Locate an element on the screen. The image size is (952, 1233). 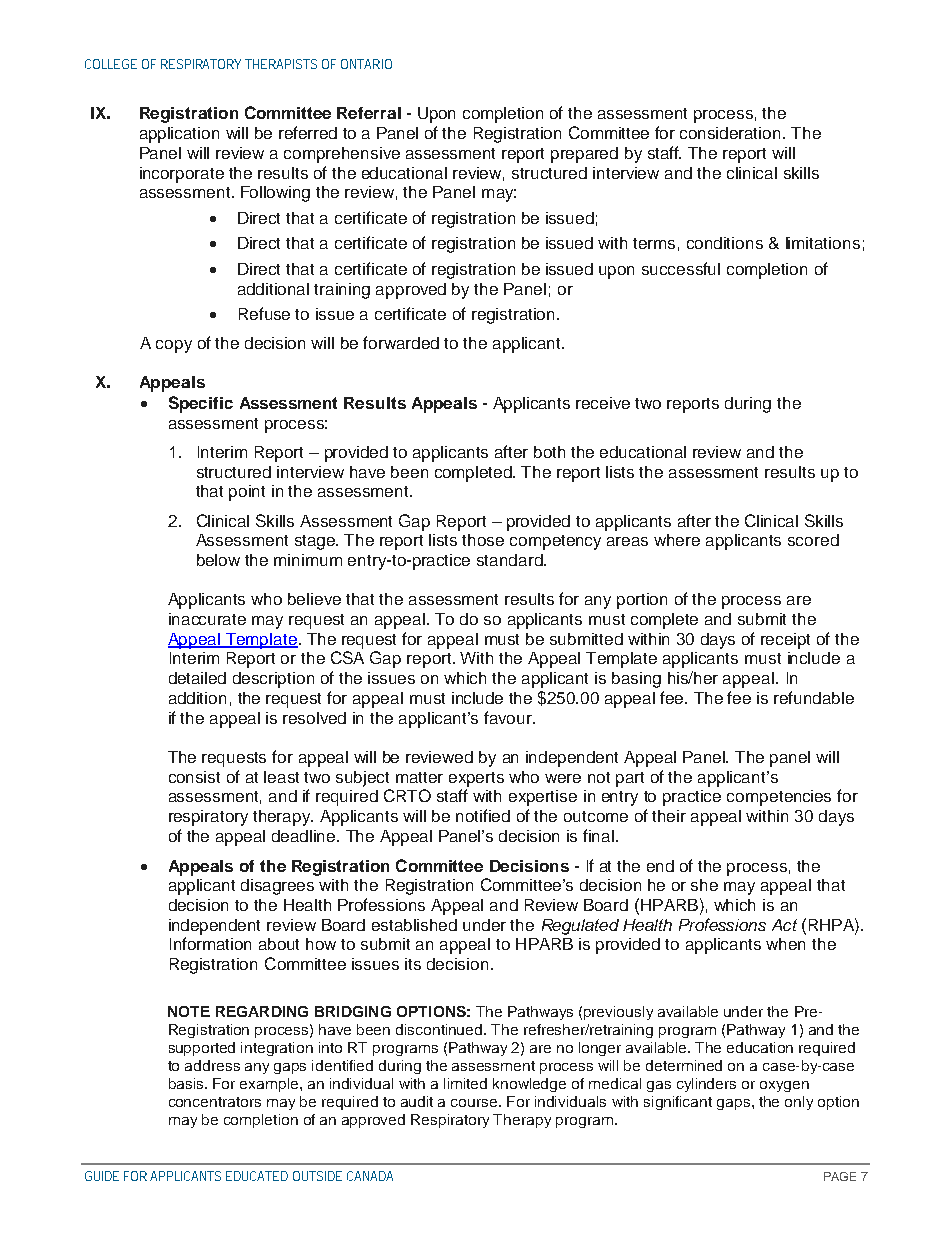
basis is located at coordinates (187, 1083).
